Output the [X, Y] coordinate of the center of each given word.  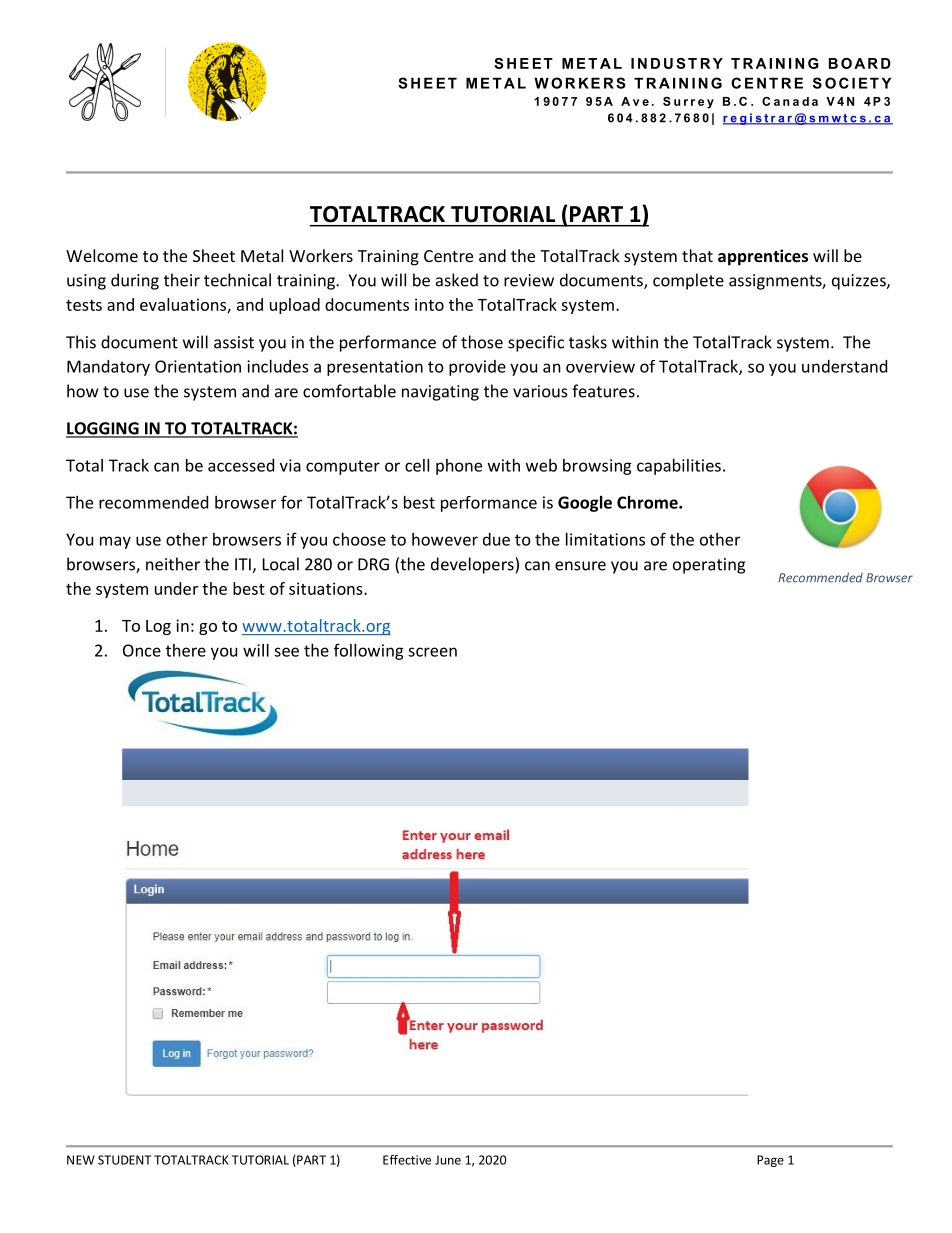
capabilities [679, 467]
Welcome [102, 255]
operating [709, 566]
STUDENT [124, 1160]
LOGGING [103, 429]
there [186, 650]
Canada [790, 101]
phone [459, 467]
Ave [635, 101]
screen [432, 652]
